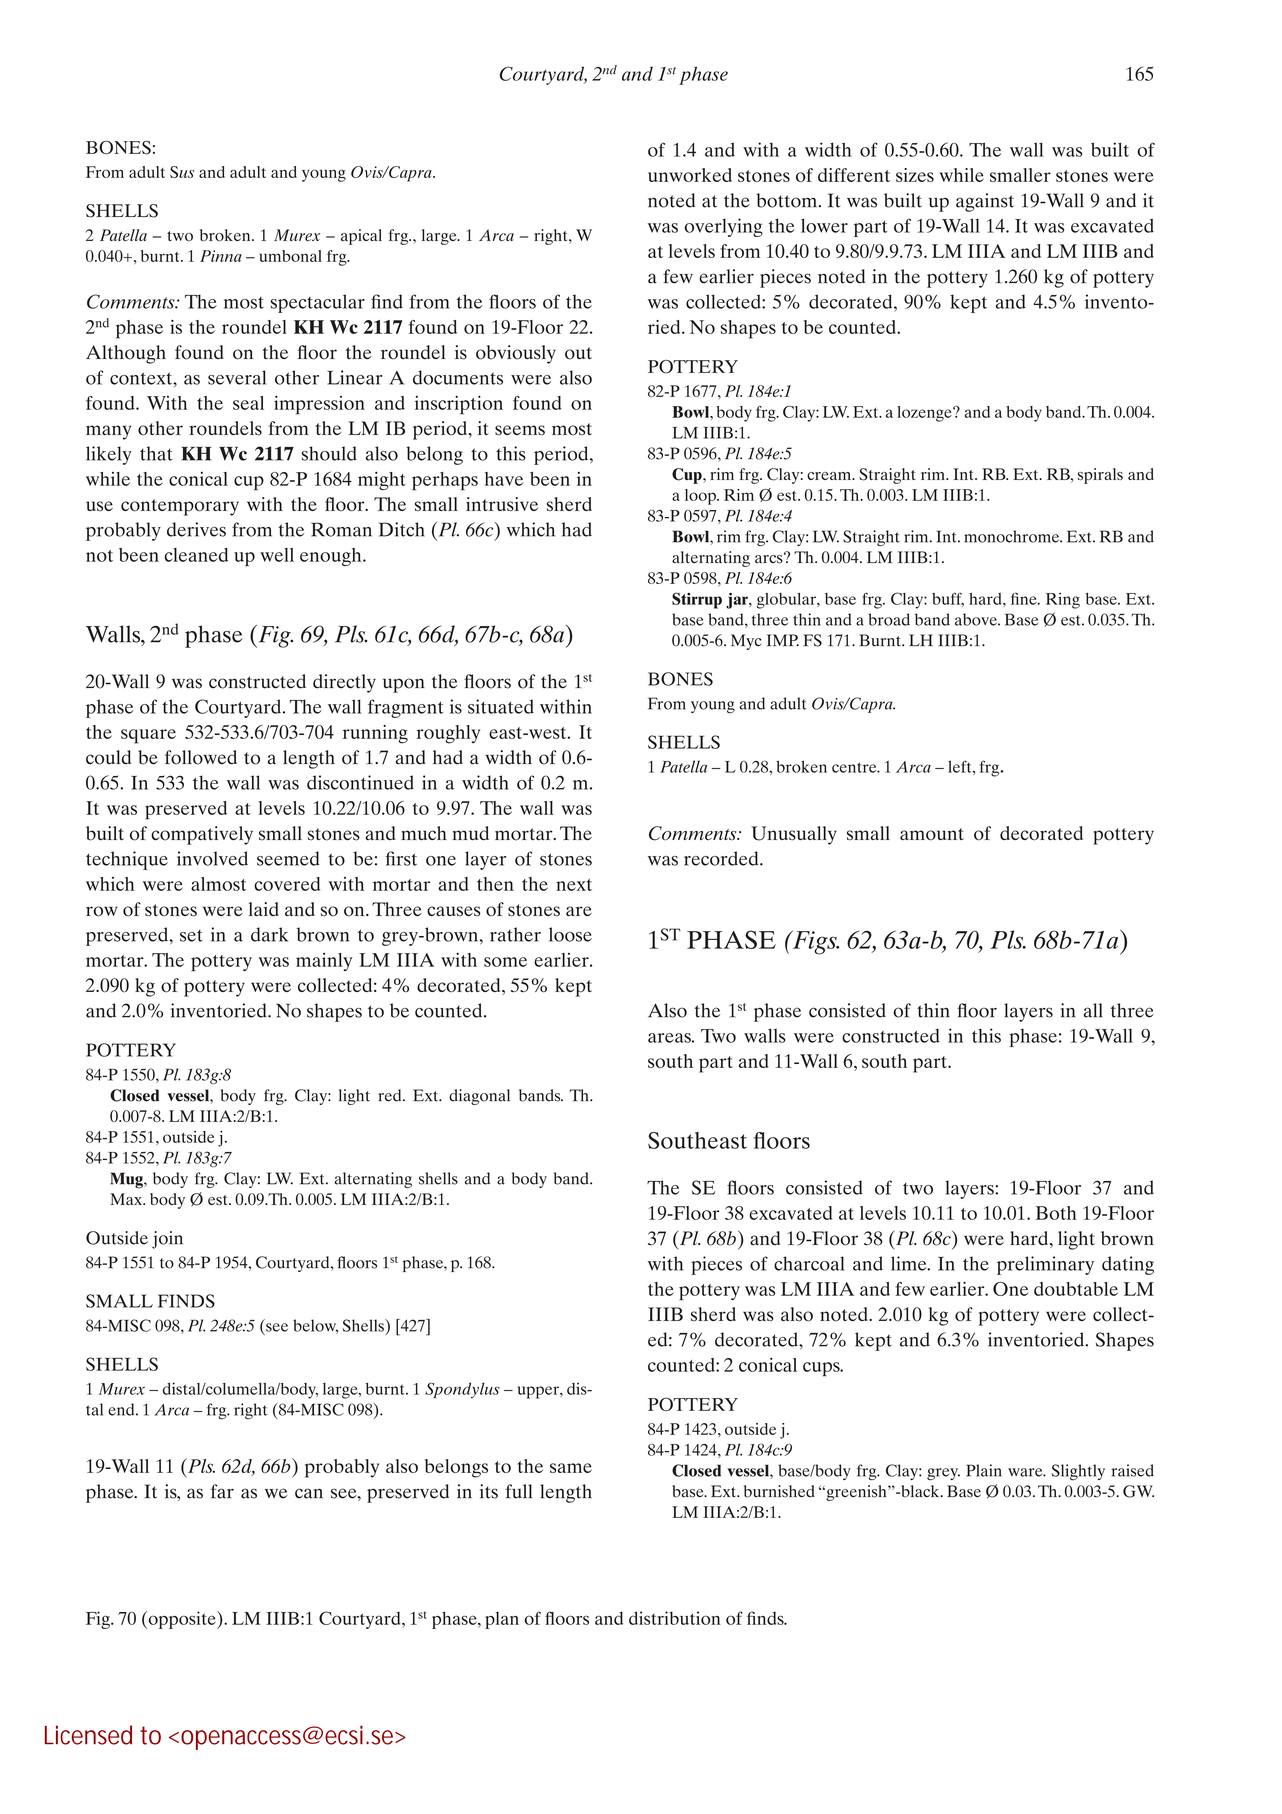  What do you see at coordinates (191, 936) in the screenshot?
I see `set` at bounding box center [191, 936].
